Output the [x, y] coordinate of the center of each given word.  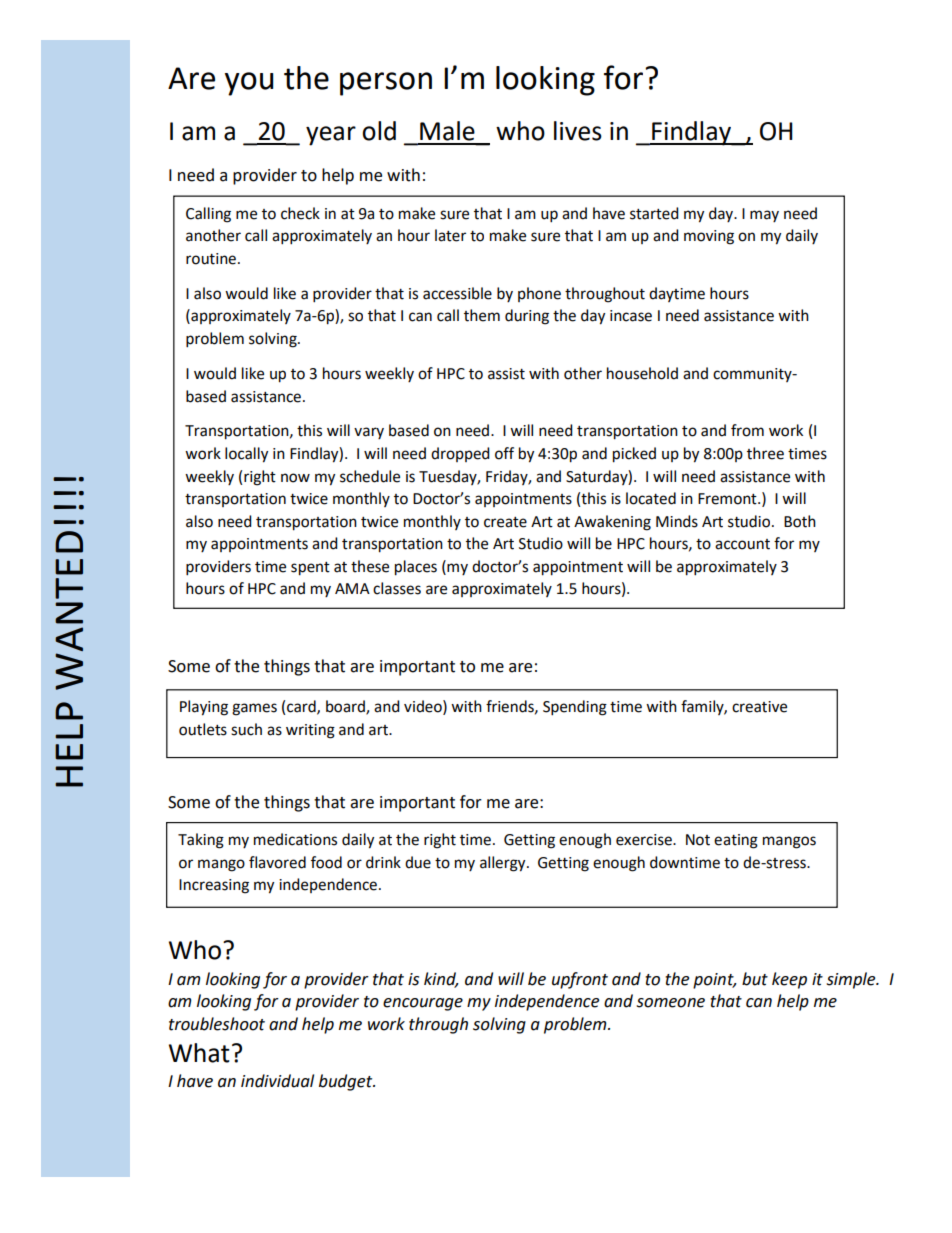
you [249, 84]
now [295, 478]
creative [759, 707]
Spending [575, 708]
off [504, 453]
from [747, 430]
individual [277, 1081]
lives [578, 131]
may [764, 216]
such [246, 729]
